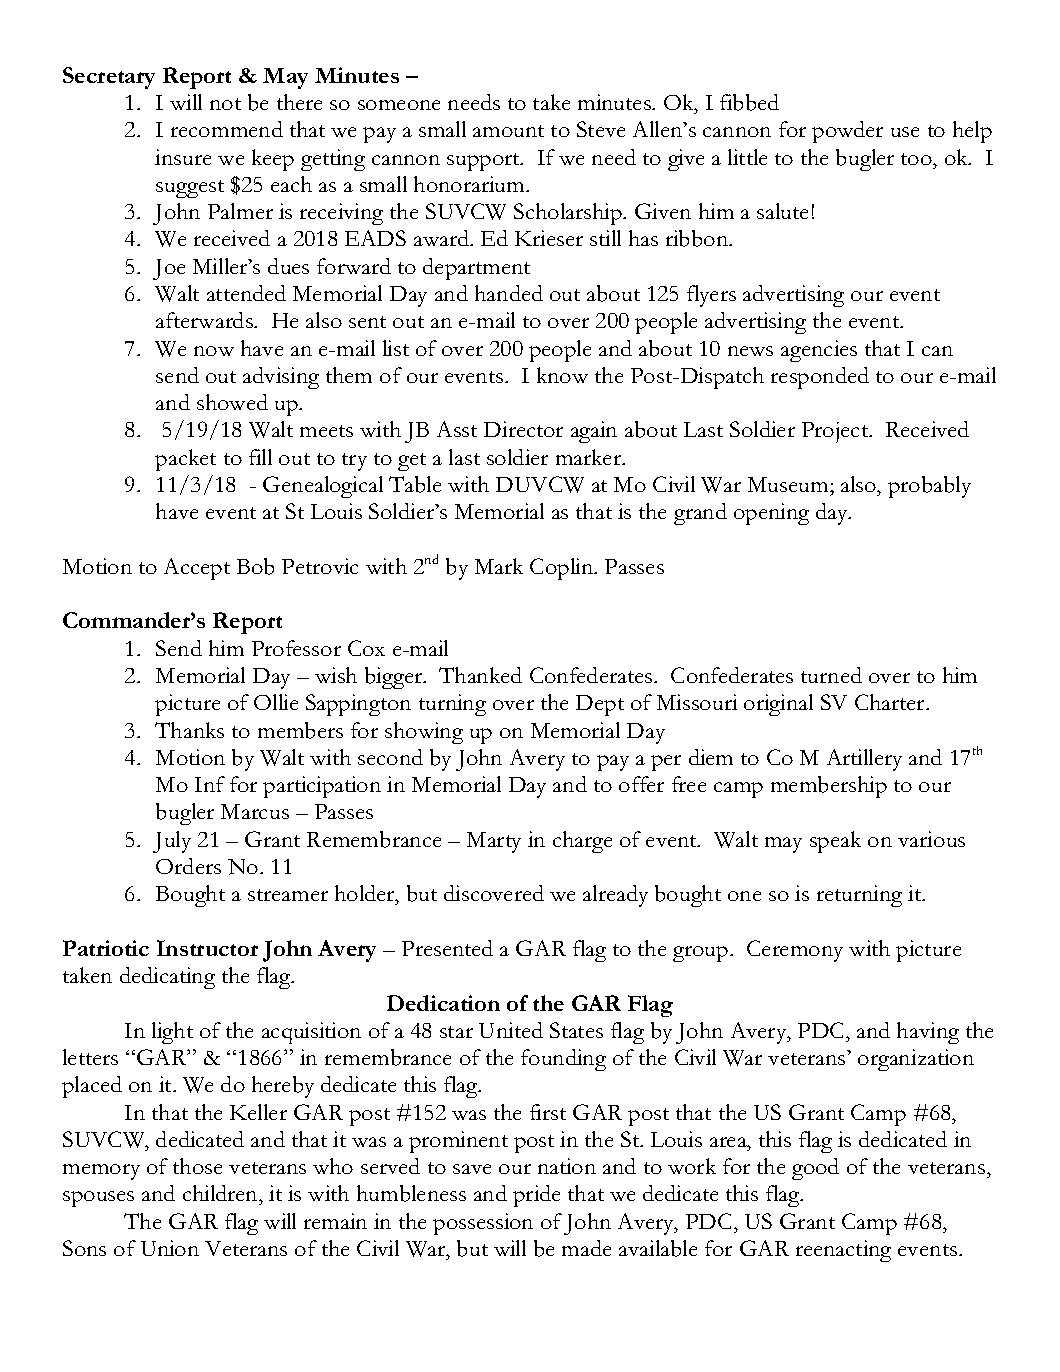 This screenshot has height=1372, width=1060. What do you see at coordinates (508, 131) in the screenshot?
I see `amount` at bounding box center [508, 131].
